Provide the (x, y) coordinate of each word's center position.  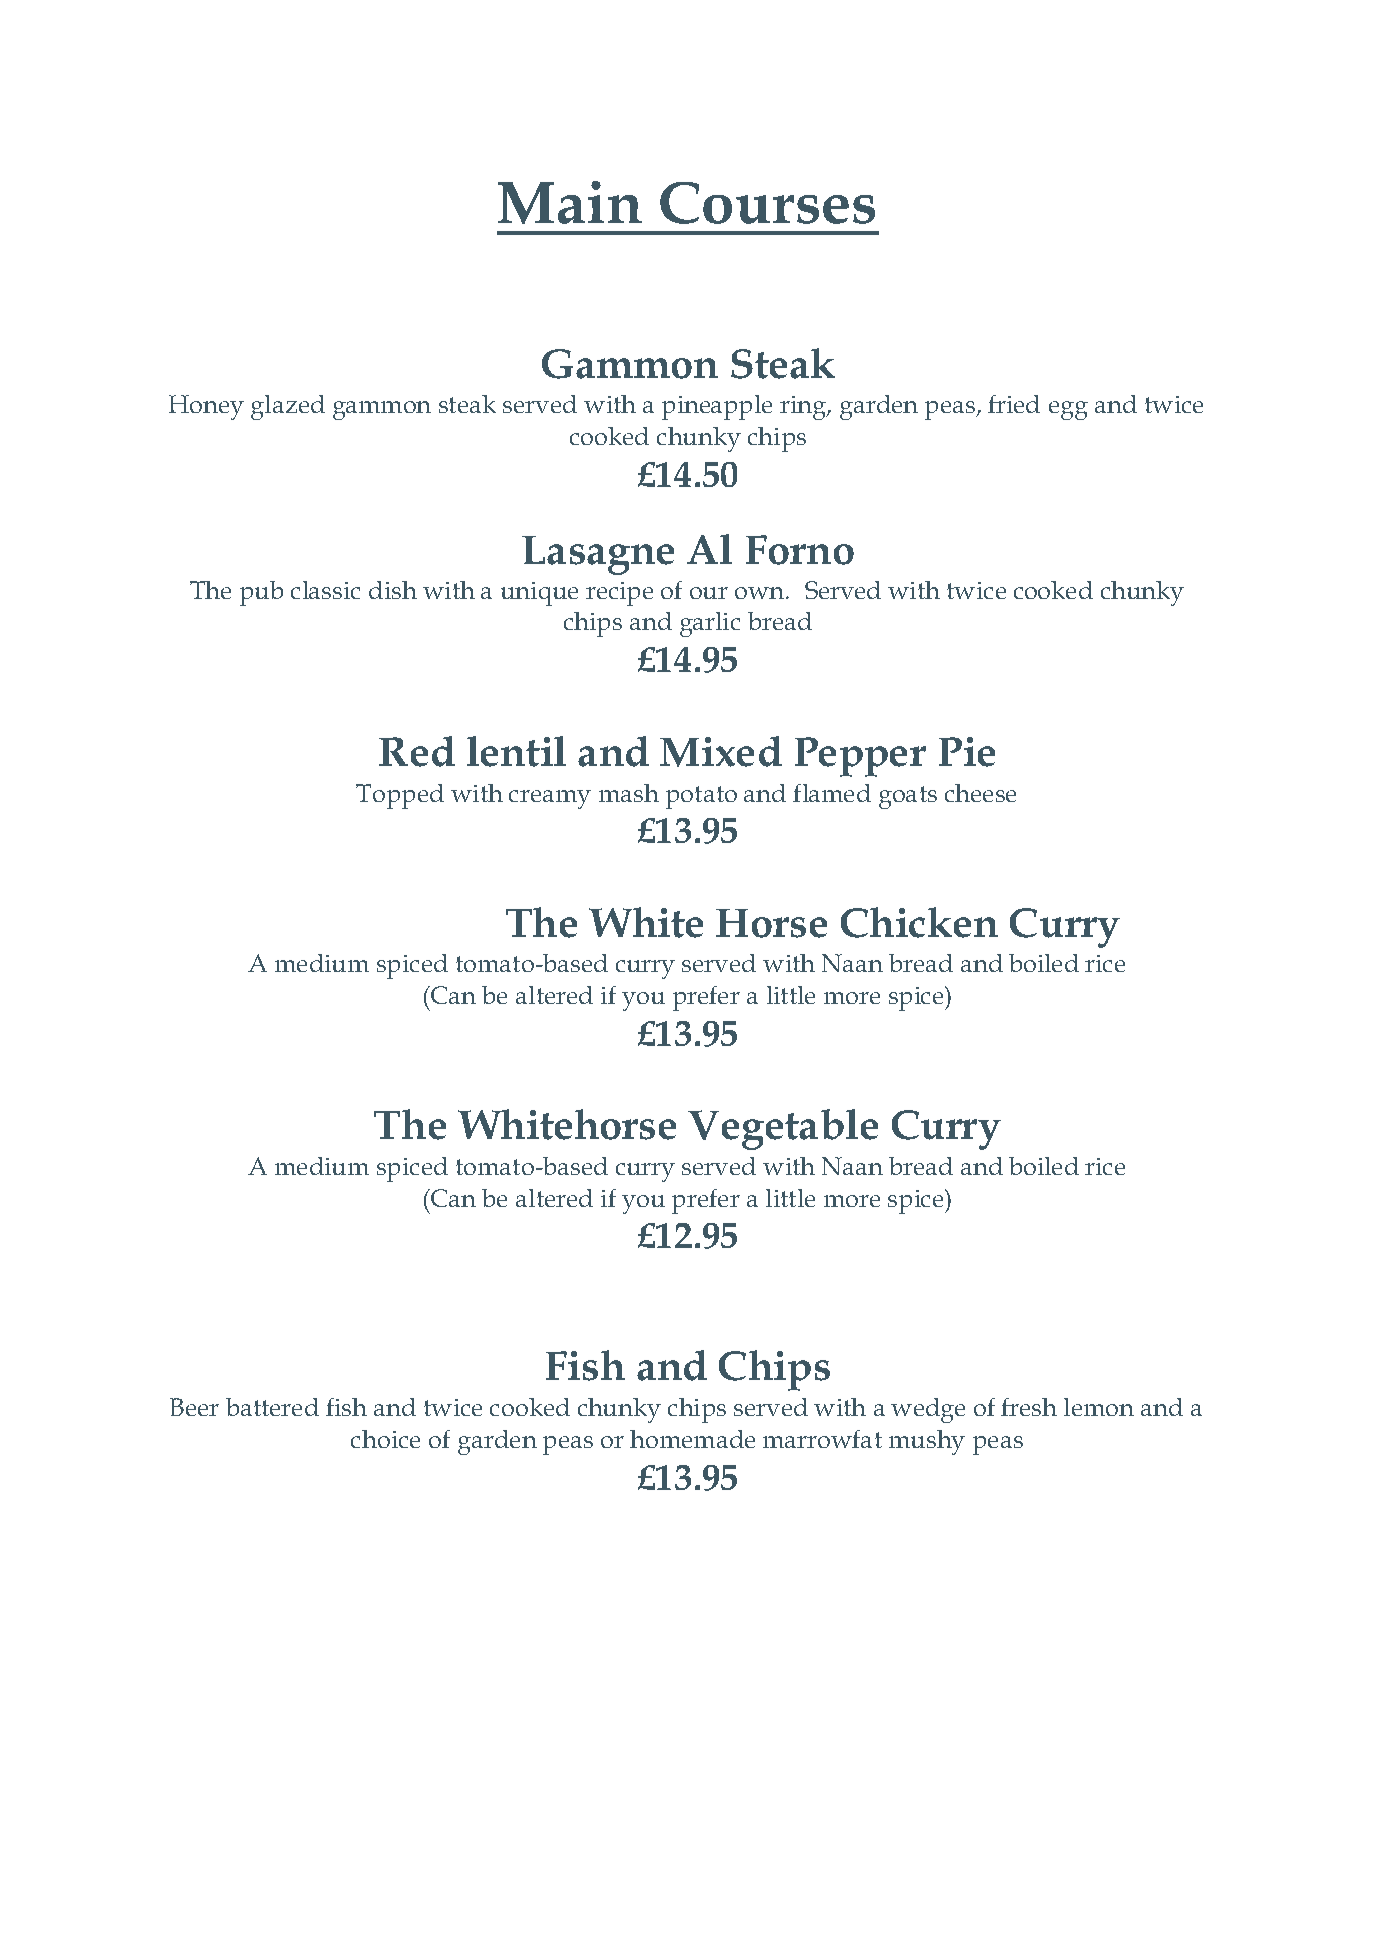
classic (325, 590)
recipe (619, 594)
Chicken (919, 922)
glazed (288, 407)
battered (272, 1407)
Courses (767, 203)
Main (570, 202)
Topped (400, 796)
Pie (967, 752)
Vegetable (783, 1129)
